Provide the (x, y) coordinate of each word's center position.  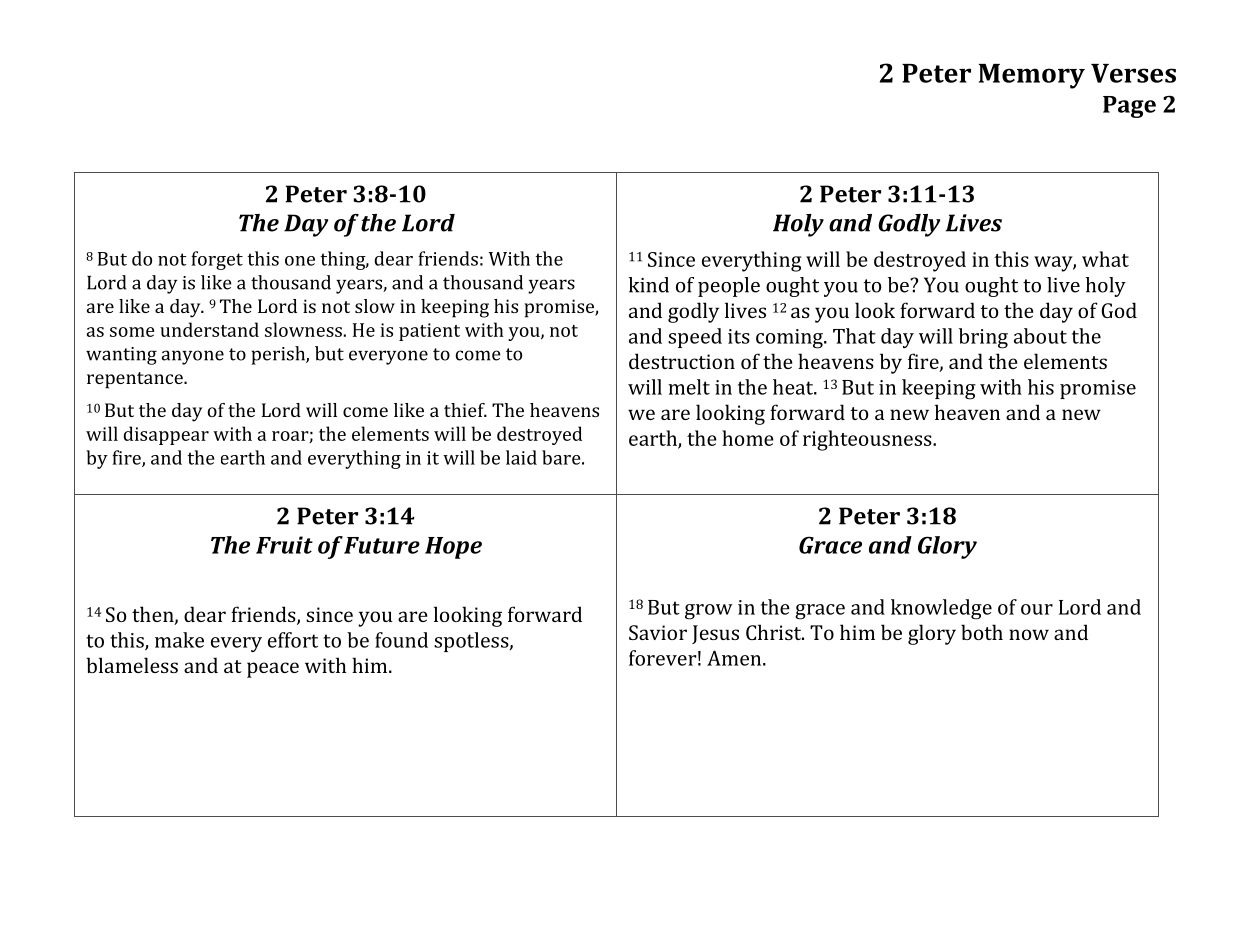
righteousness (868, 440)
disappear (166, 435)
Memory (1032, 76)
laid (521, 457)
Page (1129, 107)
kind (648, 285)
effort (293, 640)
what (1105, 259)
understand (209, 329)
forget (217, 260)
